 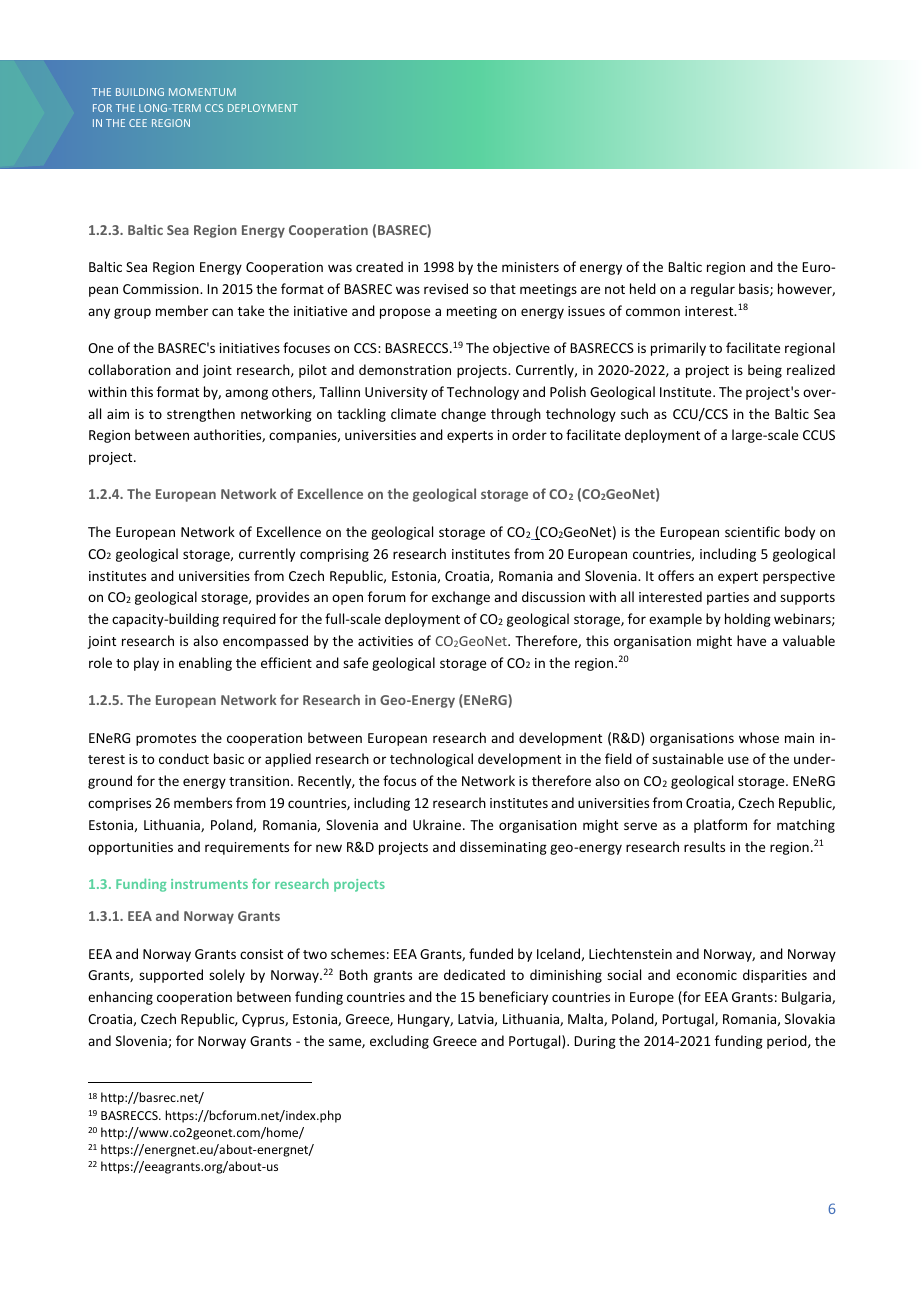 I want to click on discussion, so click(x=553, y=596).
